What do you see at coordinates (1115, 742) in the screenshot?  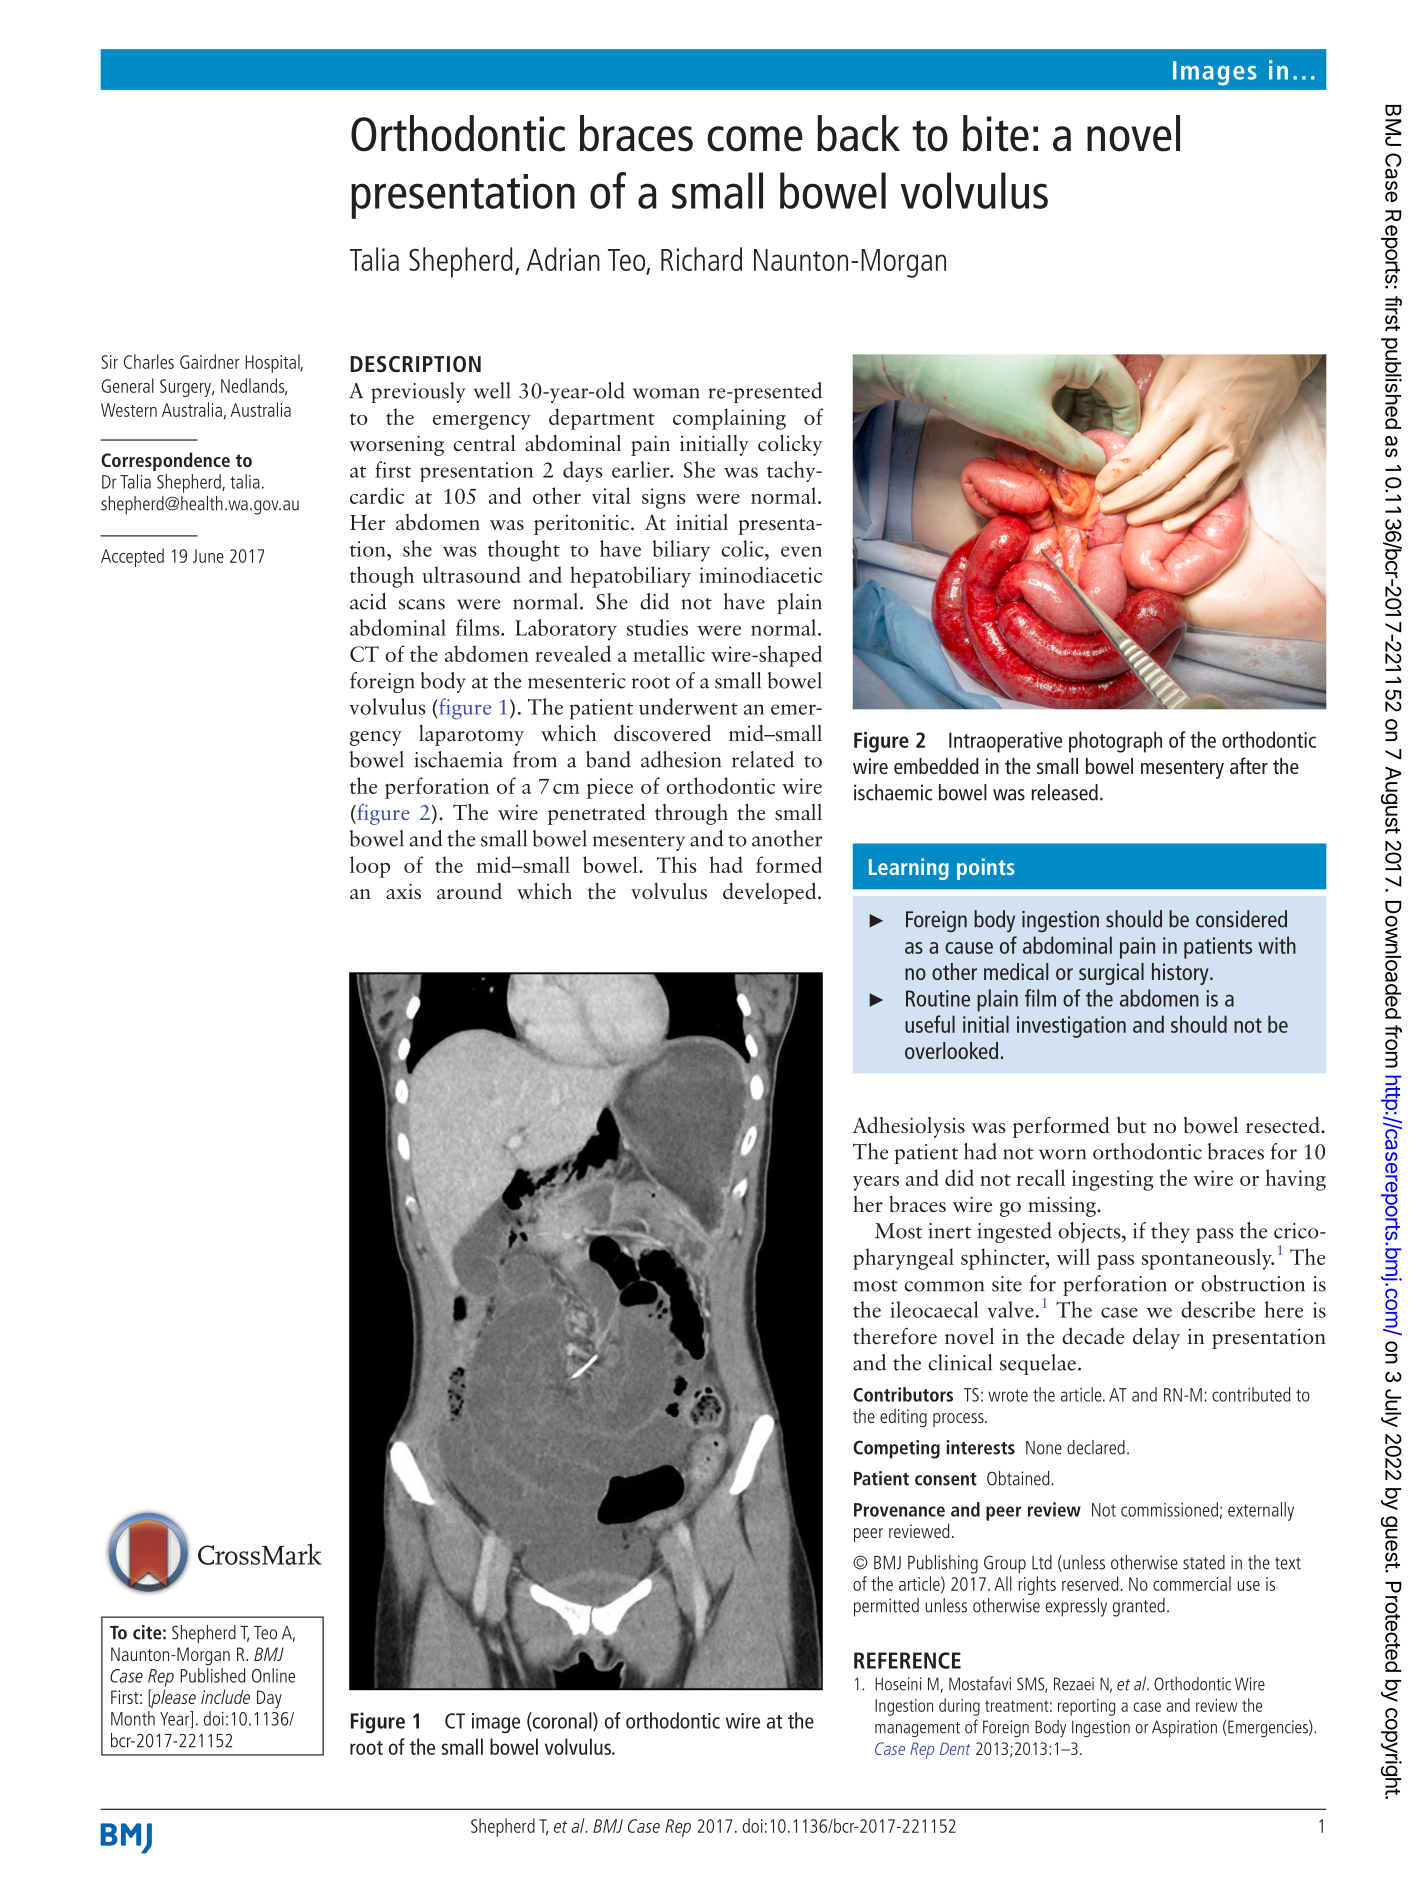 I see `photograph` at bounding box center [1115, 742].
